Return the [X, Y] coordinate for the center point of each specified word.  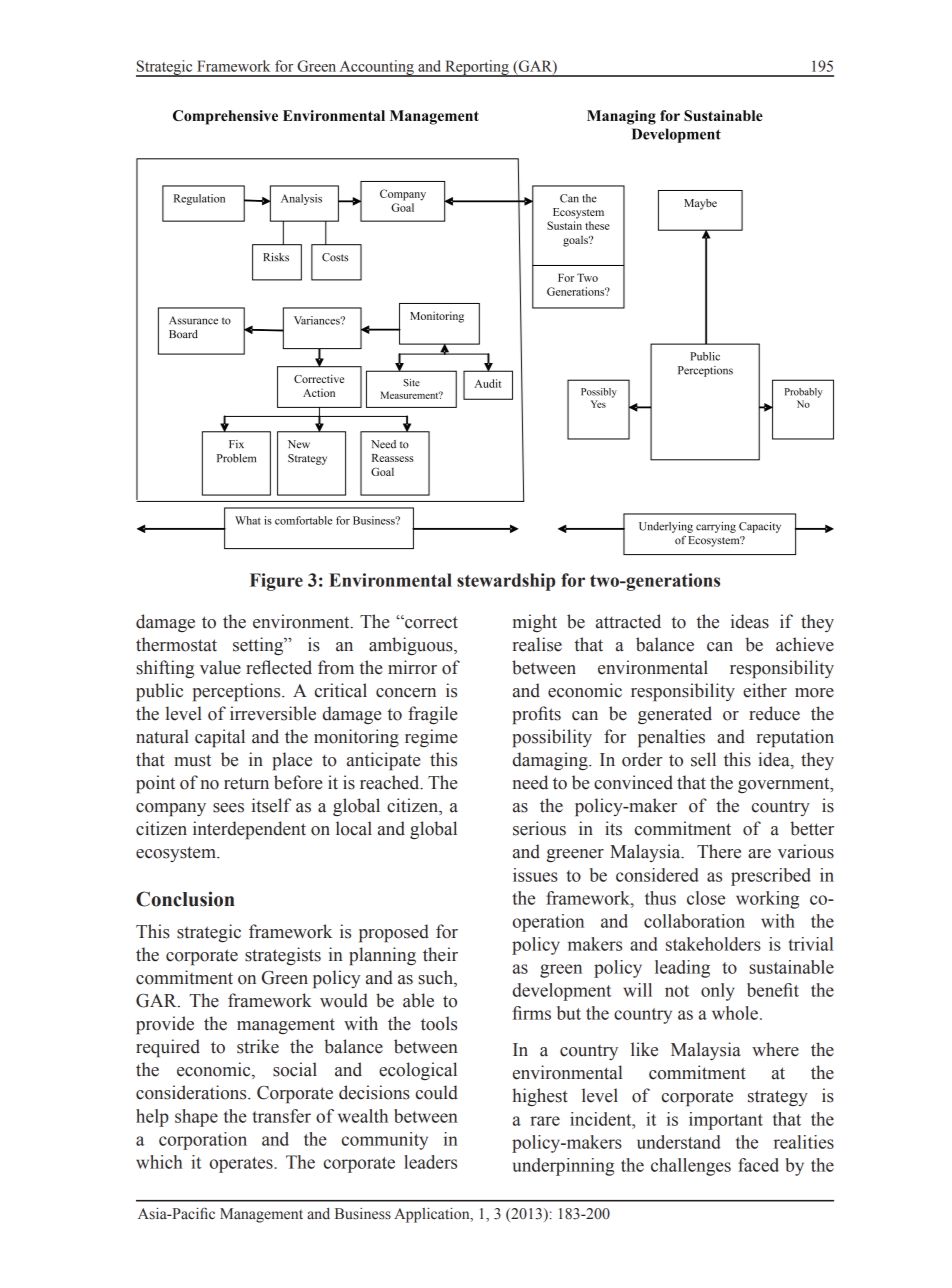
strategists [283, 956]
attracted [628, 621]
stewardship [506, 582]
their [440, 954]
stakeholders [713, 944]
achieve [805, 644]
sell [703, 759]
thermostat [176, 644]
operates [242, 1165]
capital [220, 738]
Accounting [376, 68]
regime [431, 738]
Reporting [477, 68]
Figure [276, 582]
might [535, 623]
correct [430, 622]
